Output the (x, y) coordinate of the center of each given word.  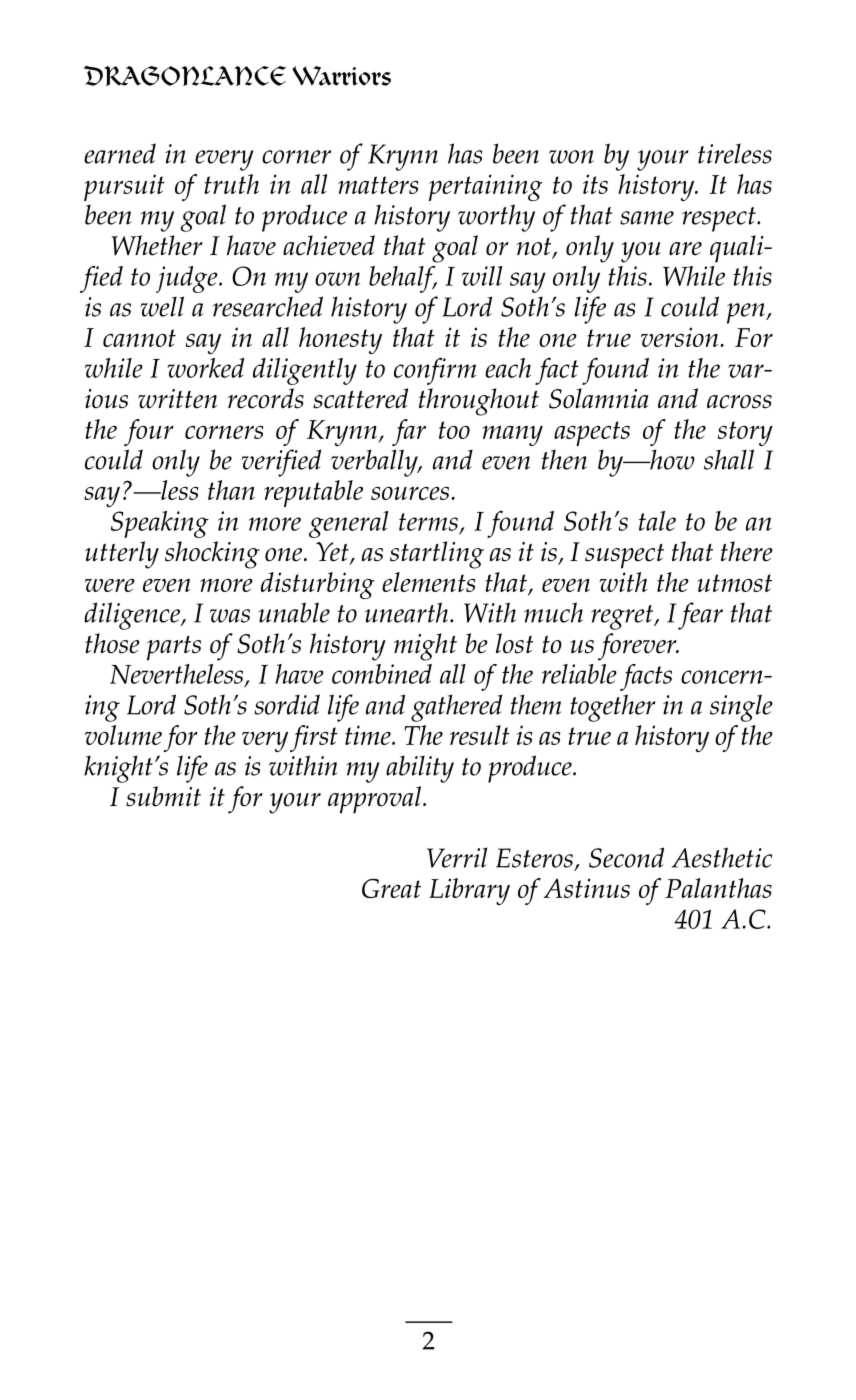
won (571, 157)
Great (391, 888)
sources (410, 493)
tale (657, 521)
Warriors (341, 76)
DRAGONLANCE (185, 75)
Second (626, 857)
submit (163, 796)
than (231, 490)
